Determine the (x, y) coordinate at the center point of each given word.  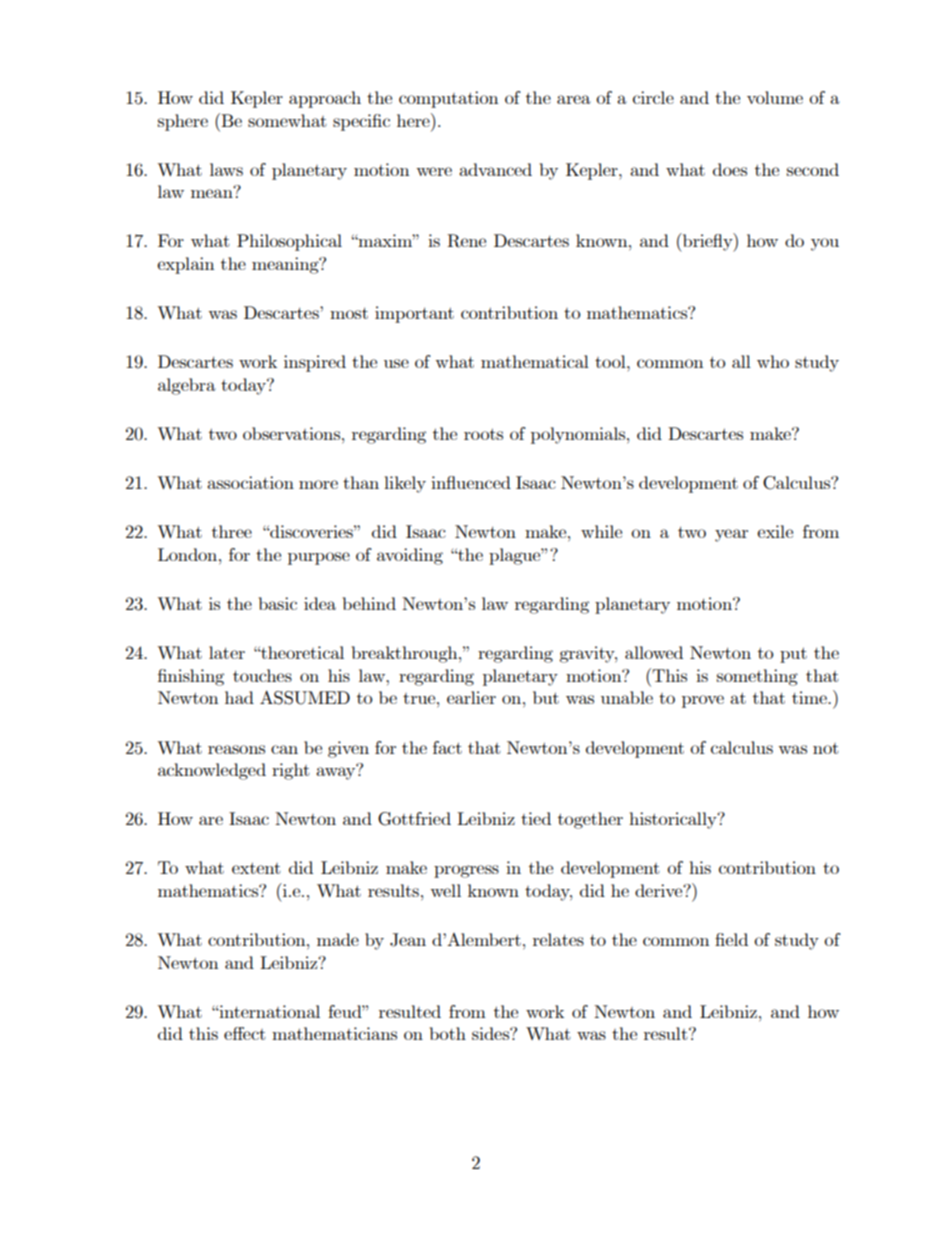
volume (775, 97)
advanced (495, 169)
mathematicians (334, 1033)
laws (226, 169)
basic (278, 603)
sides (491, 1033)
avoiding (410, 556)
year (731, 535)
